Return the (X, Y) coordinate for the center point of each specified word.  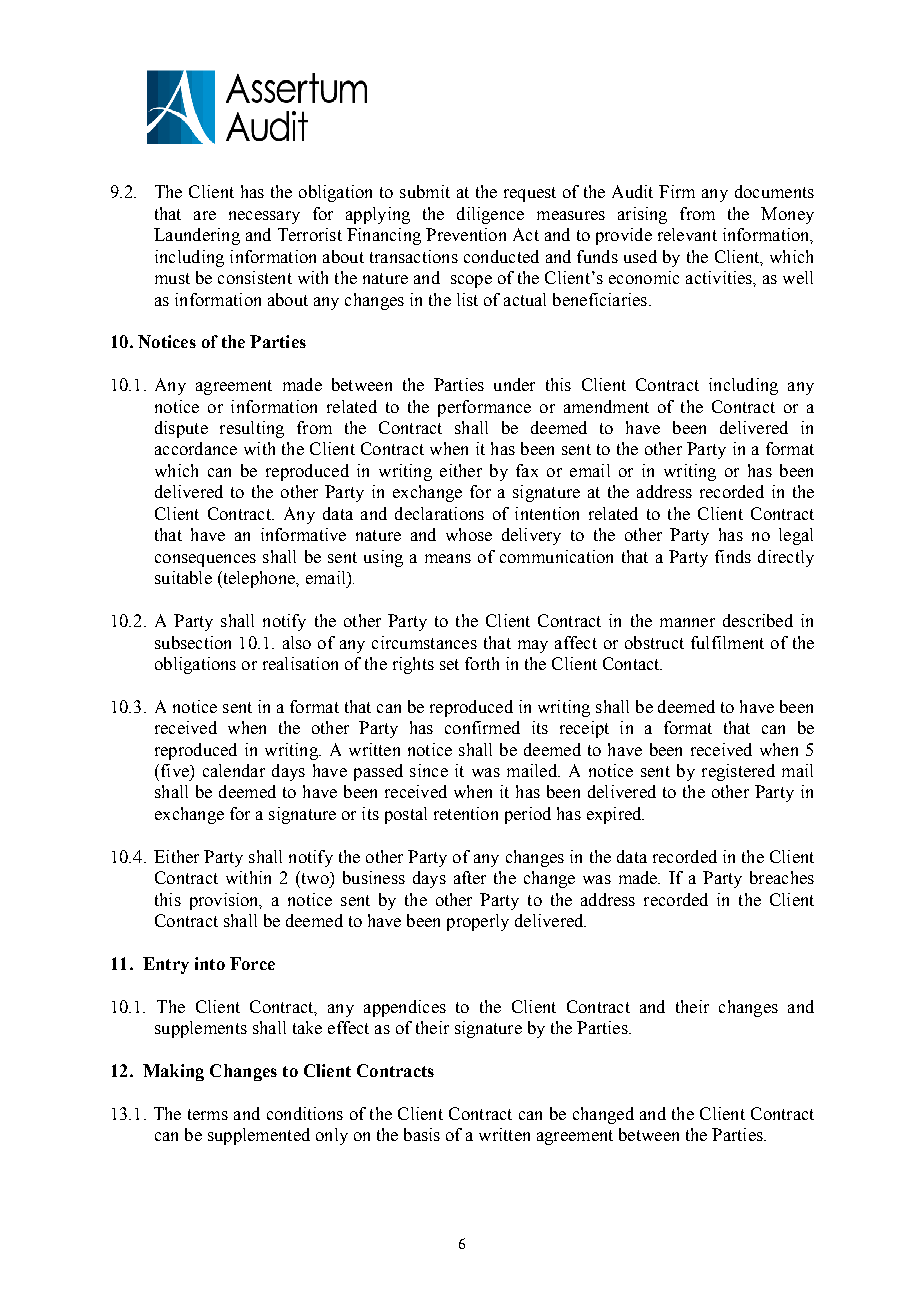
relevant (687, 234)
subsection (193, 642)
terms (208, 1114)
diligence (490, 215)
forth (482, 663)
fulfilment (727, 642)
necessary (264, 217)
